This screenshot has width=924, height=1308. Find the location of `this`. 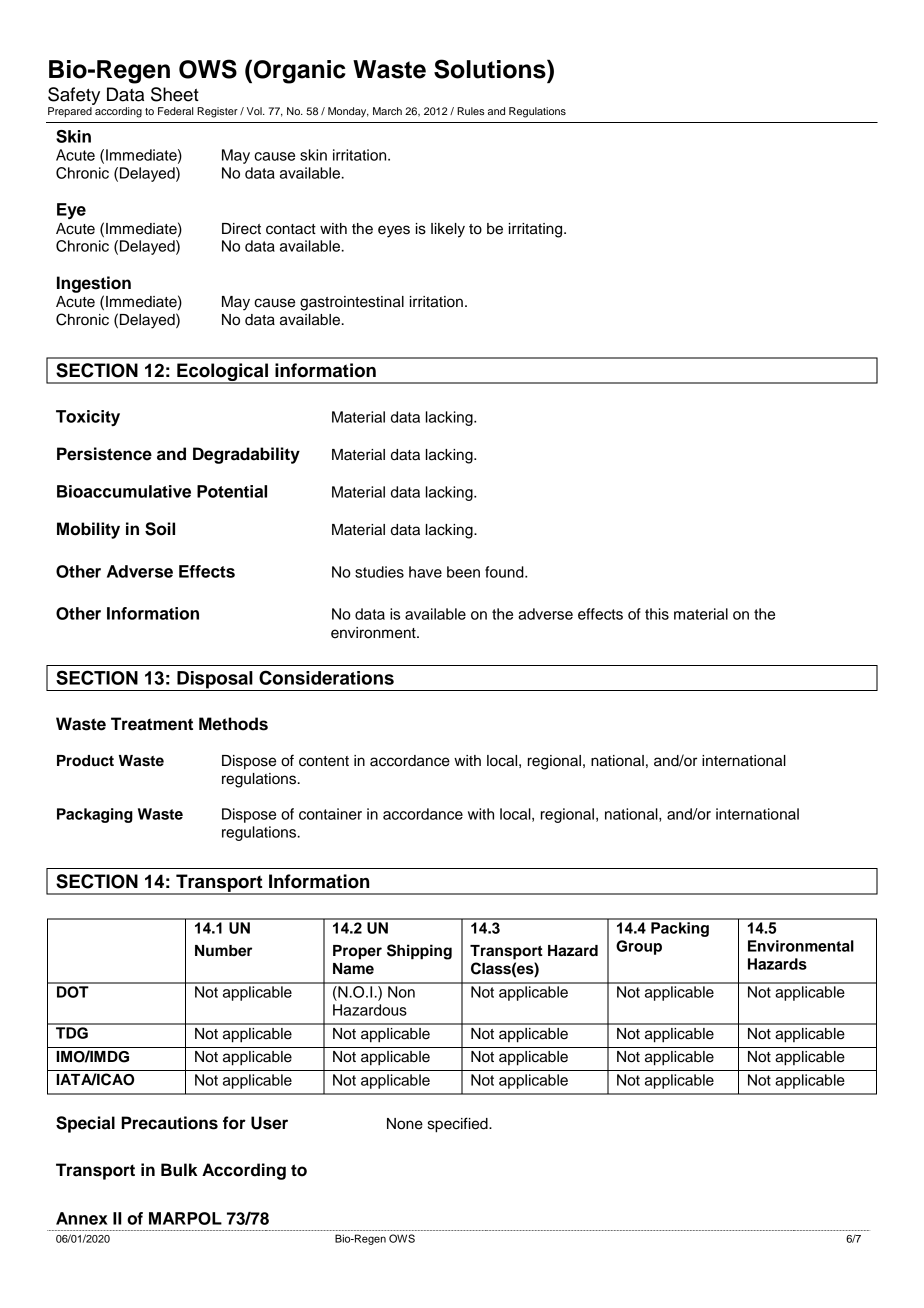

this is located at coordinates (657, 614).
